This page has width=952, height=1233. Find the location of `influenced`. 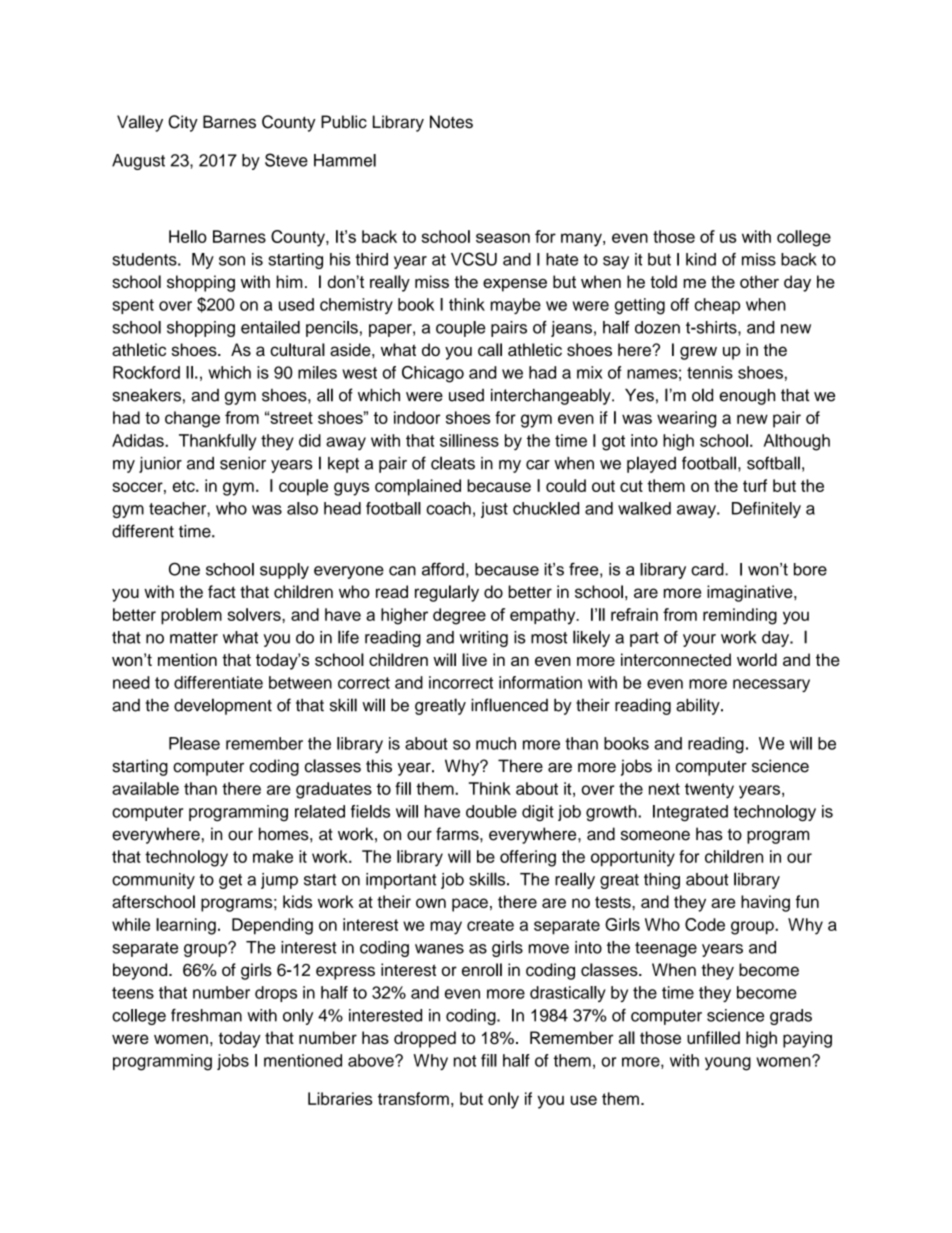

influenced is located at coordinates (509, 705).
